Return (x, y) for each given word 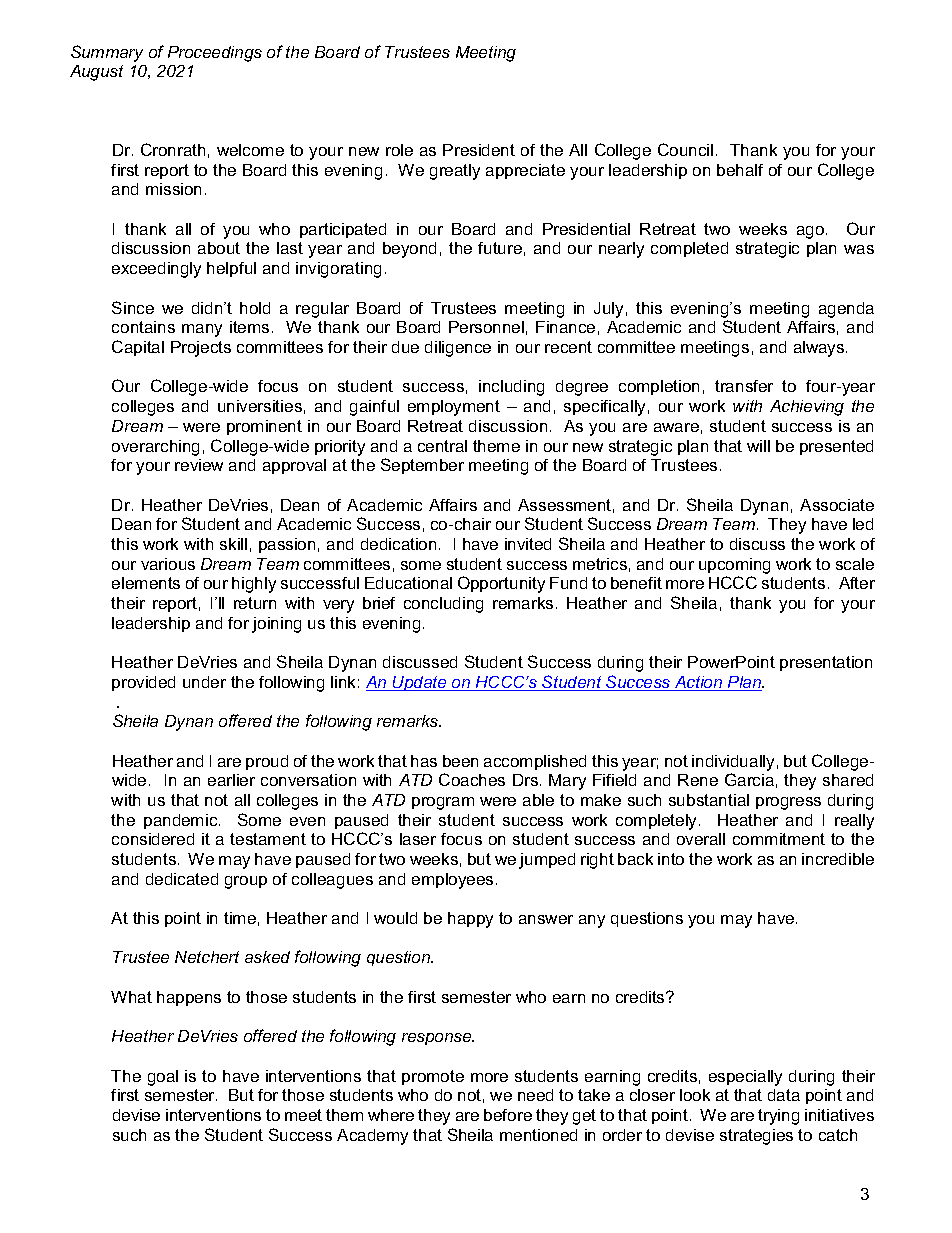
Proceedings (215, 54)
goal (163, 1078)
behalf (740, 170)
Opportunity (501, 584)
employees (452, 881)
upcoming (734, 566)
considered (153, 839)
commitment (779, 839)
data (784, 1095)
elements (146, 583)
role (399, 150)
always (820, 349)
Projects (201, 349)
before (508, 1115)
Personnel (486, 327)
